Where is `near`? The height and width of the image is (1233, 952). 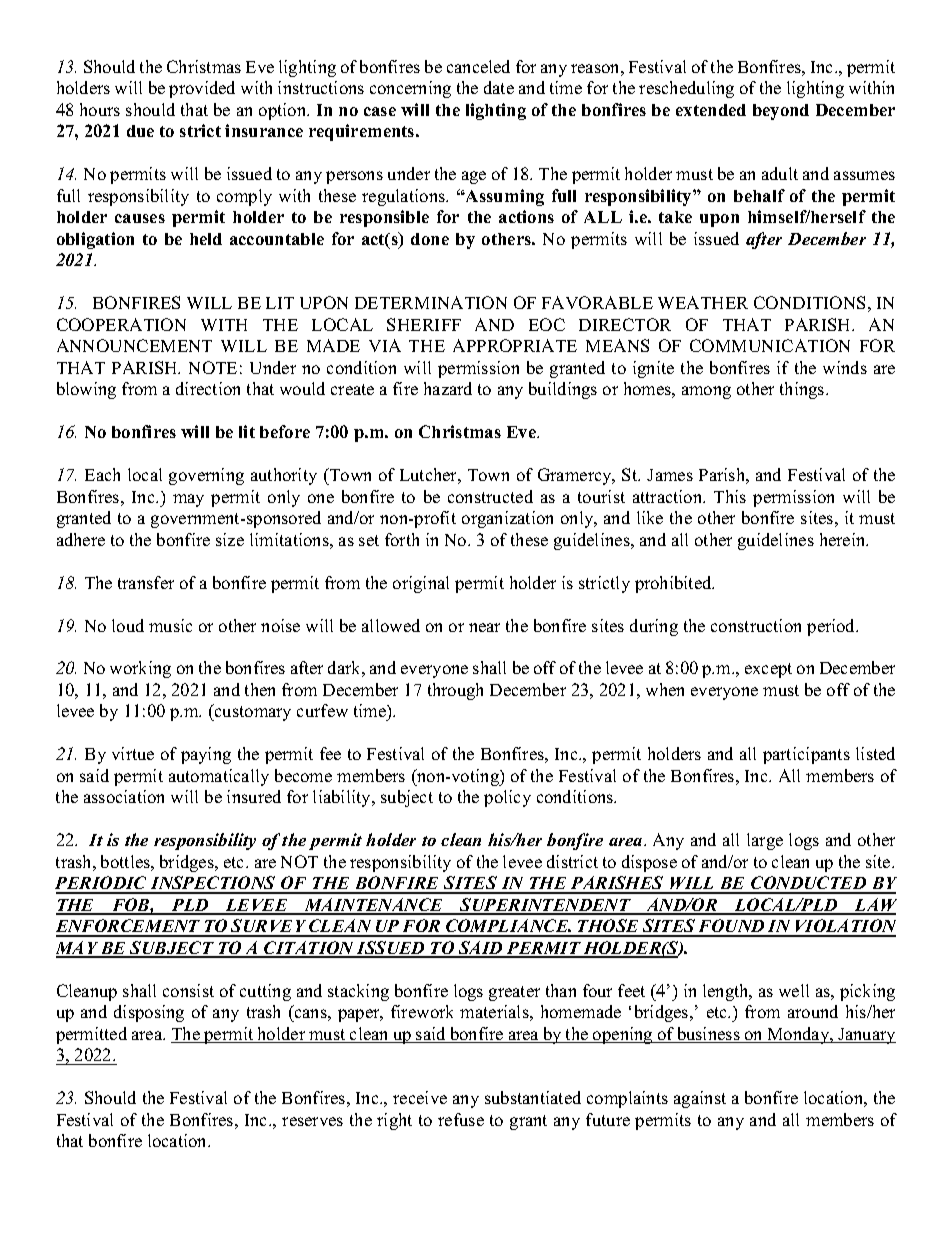
near is located at coordinates (484, 627).
